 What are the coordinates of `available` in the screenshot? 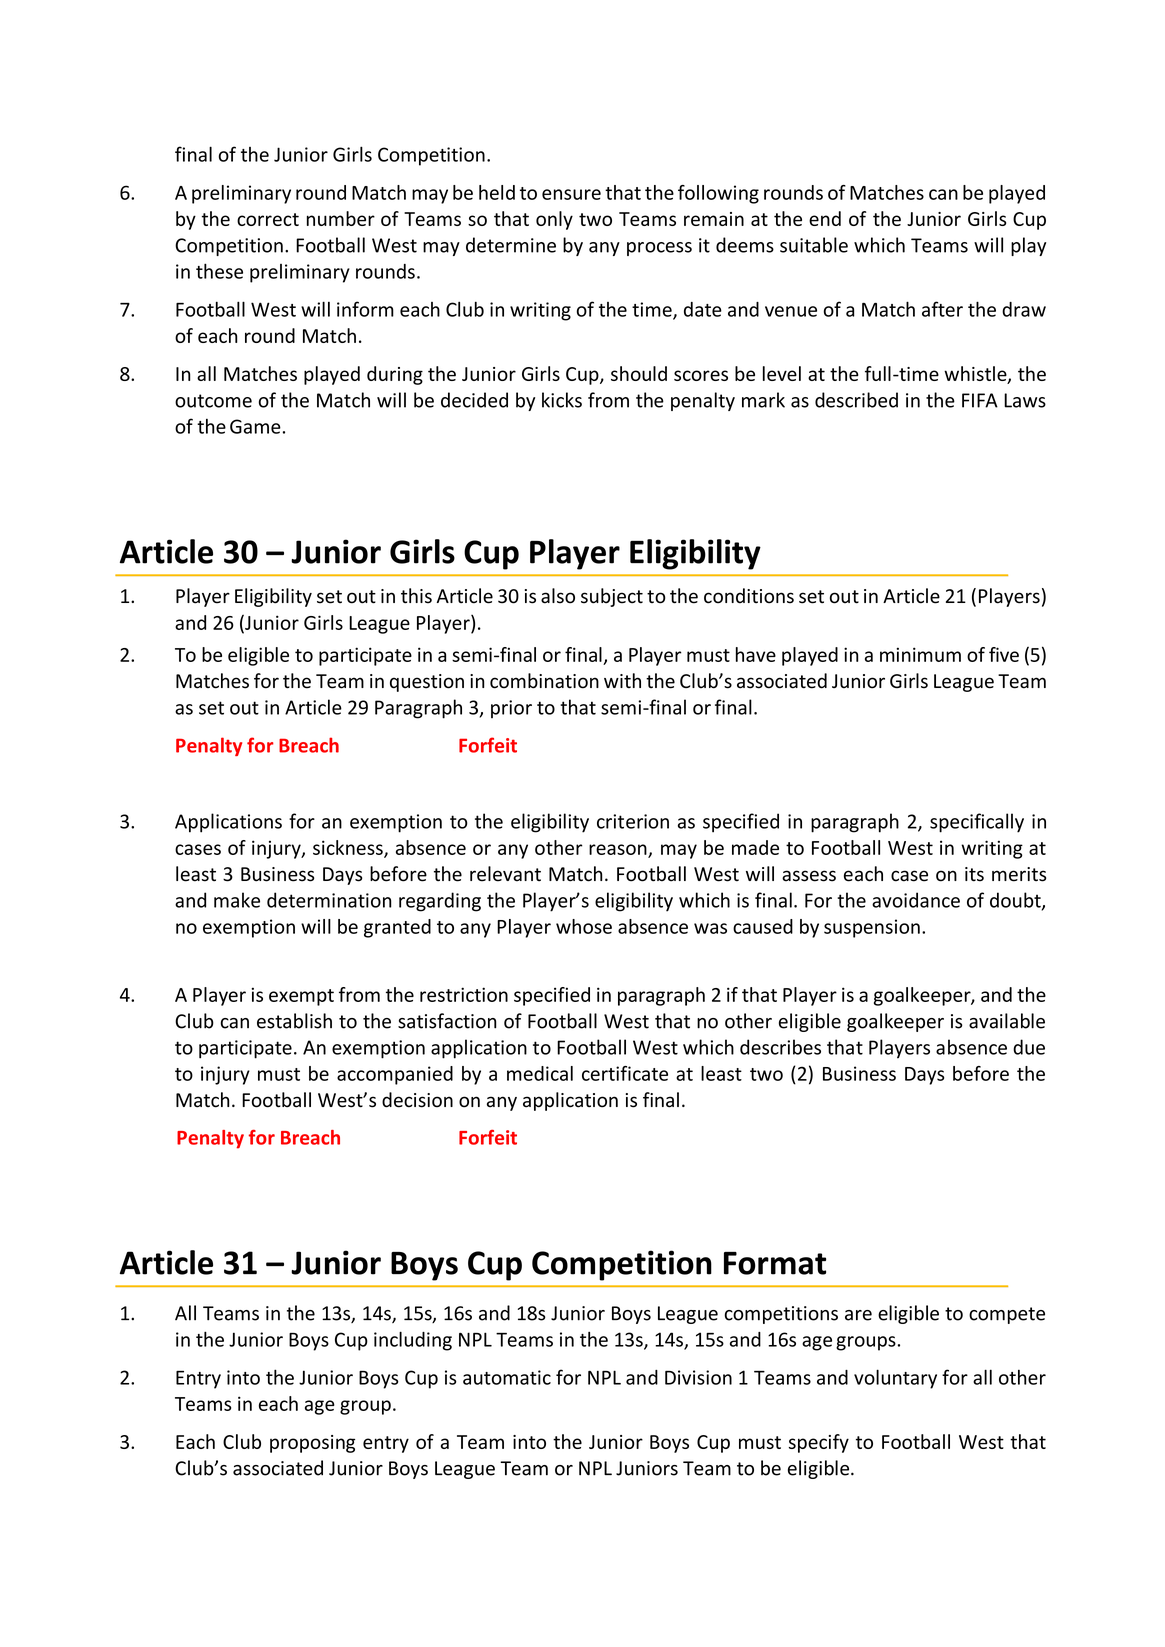 It's located at (1007, 1021).
